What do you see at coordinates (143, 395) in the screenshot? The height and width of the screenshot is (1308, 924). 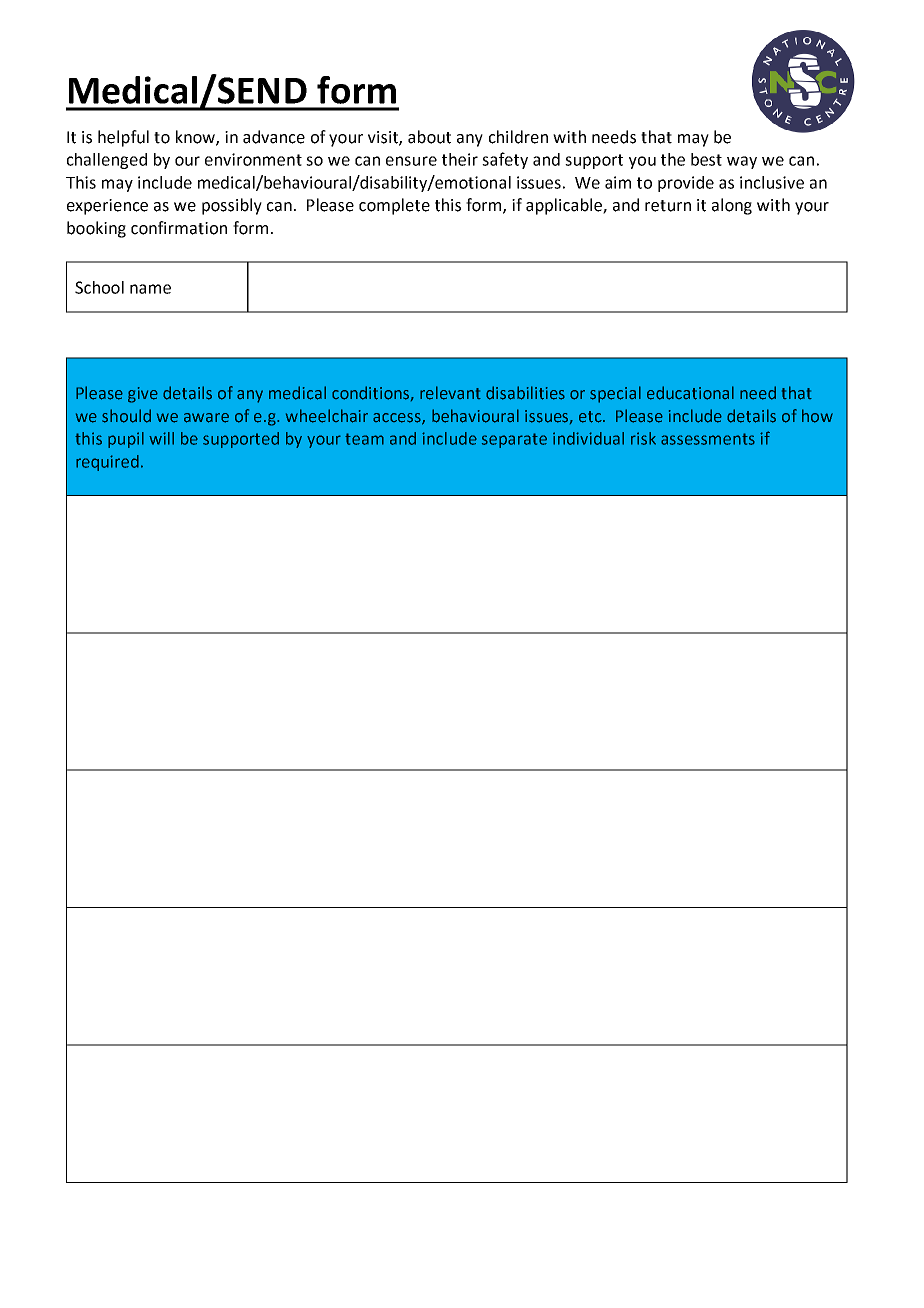 I see `give` at bounding box center [143, 395].
